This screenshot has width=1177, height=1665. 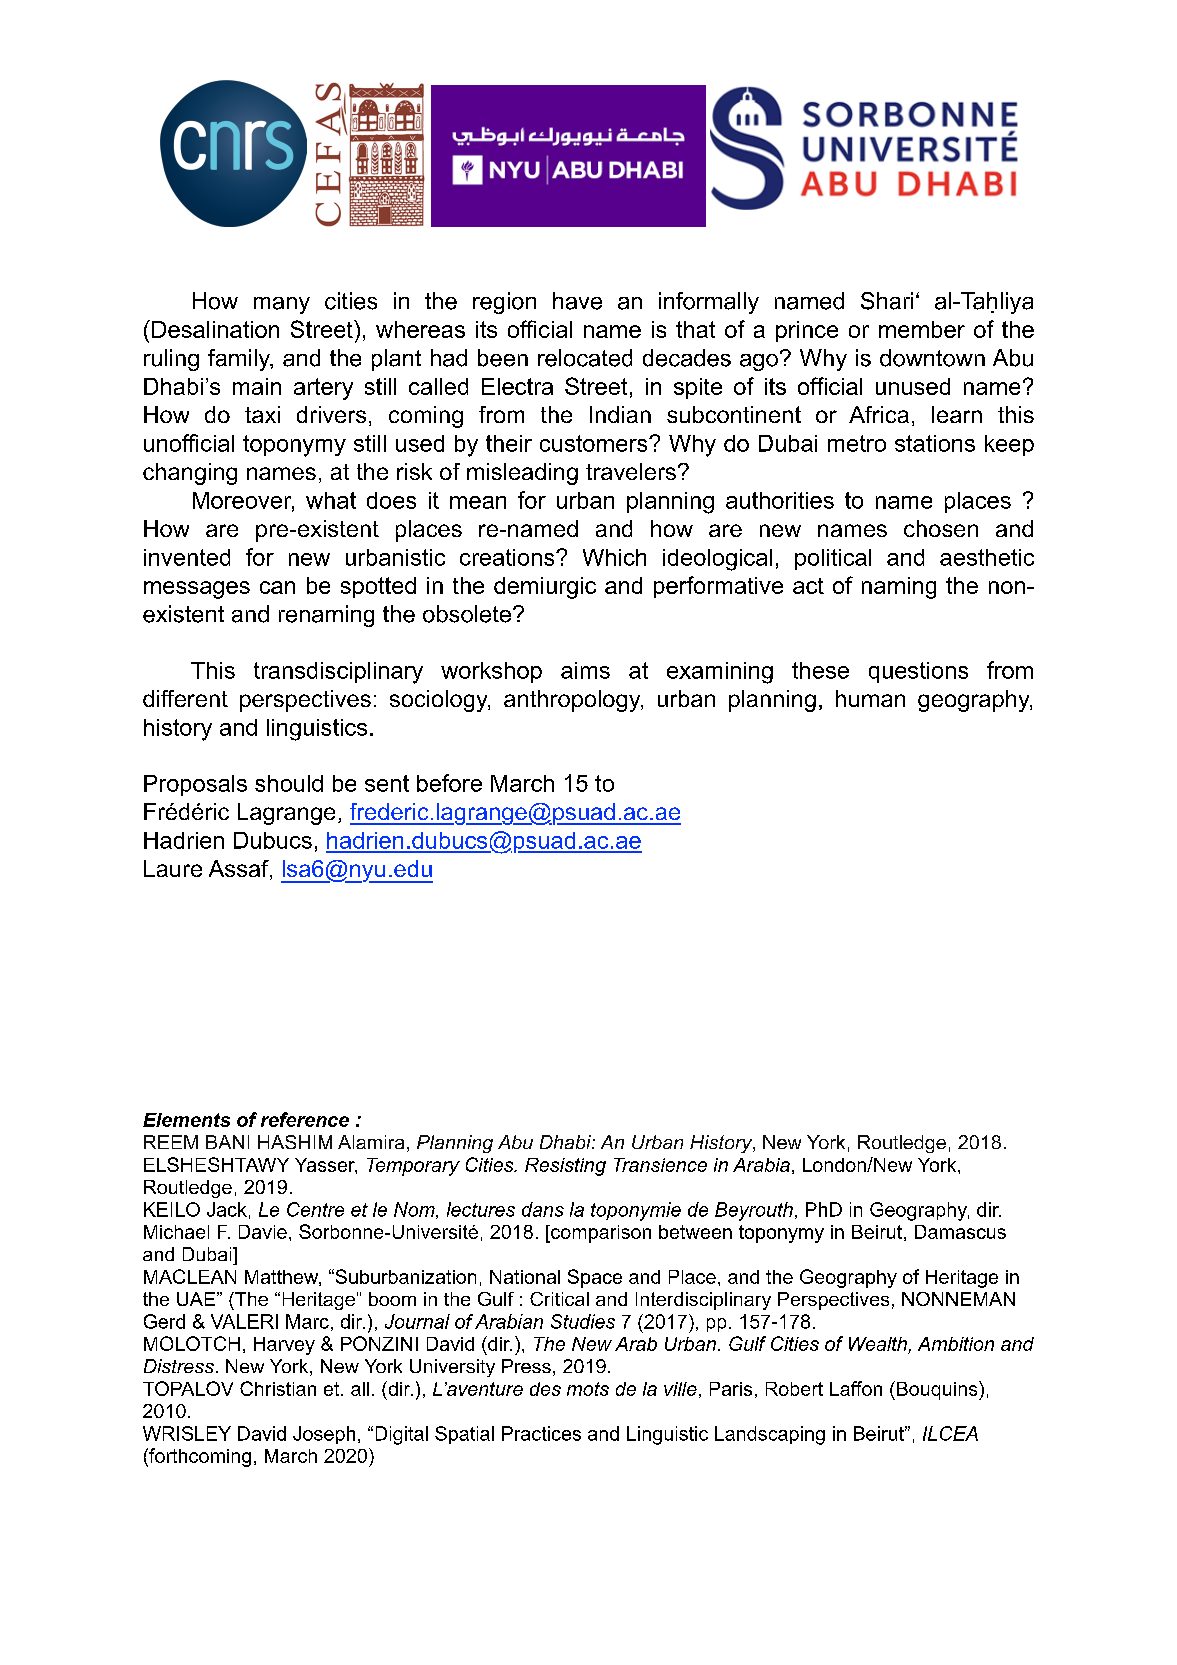 What do you see at coordinates (240, 360) in the screenshot?
I see `family` at bounding box center [240, 360].
